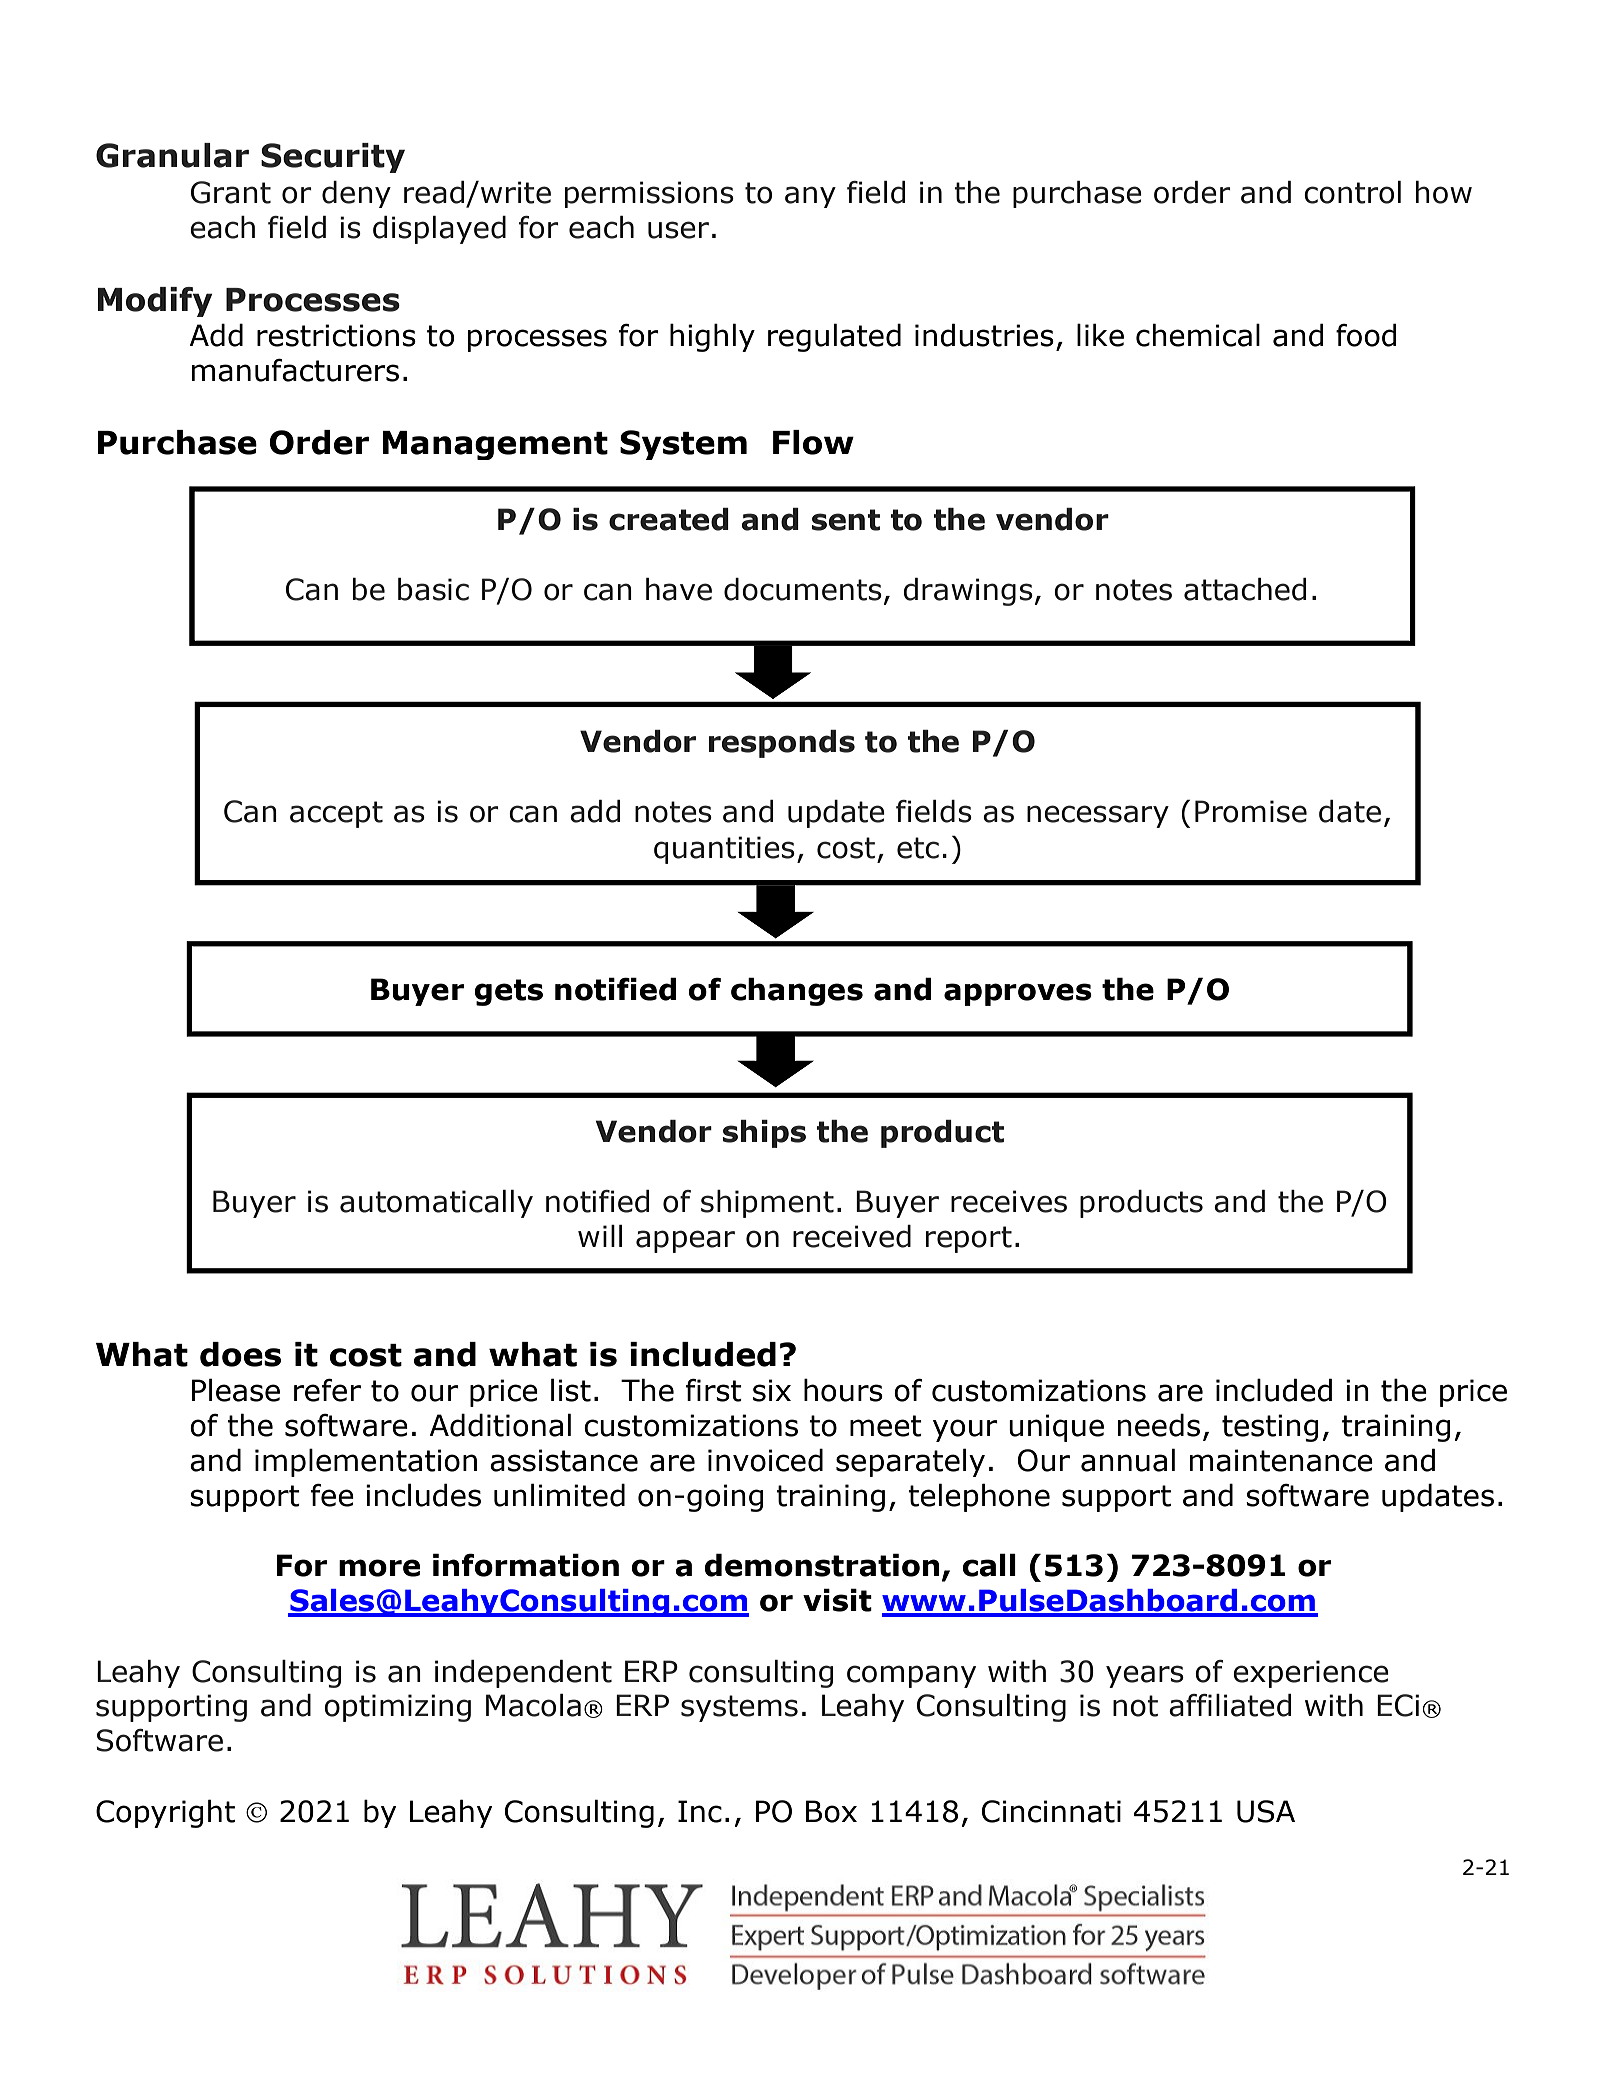 The height and width of the page is (2077, 1605). I want to click on gets, so click(509, 992).
